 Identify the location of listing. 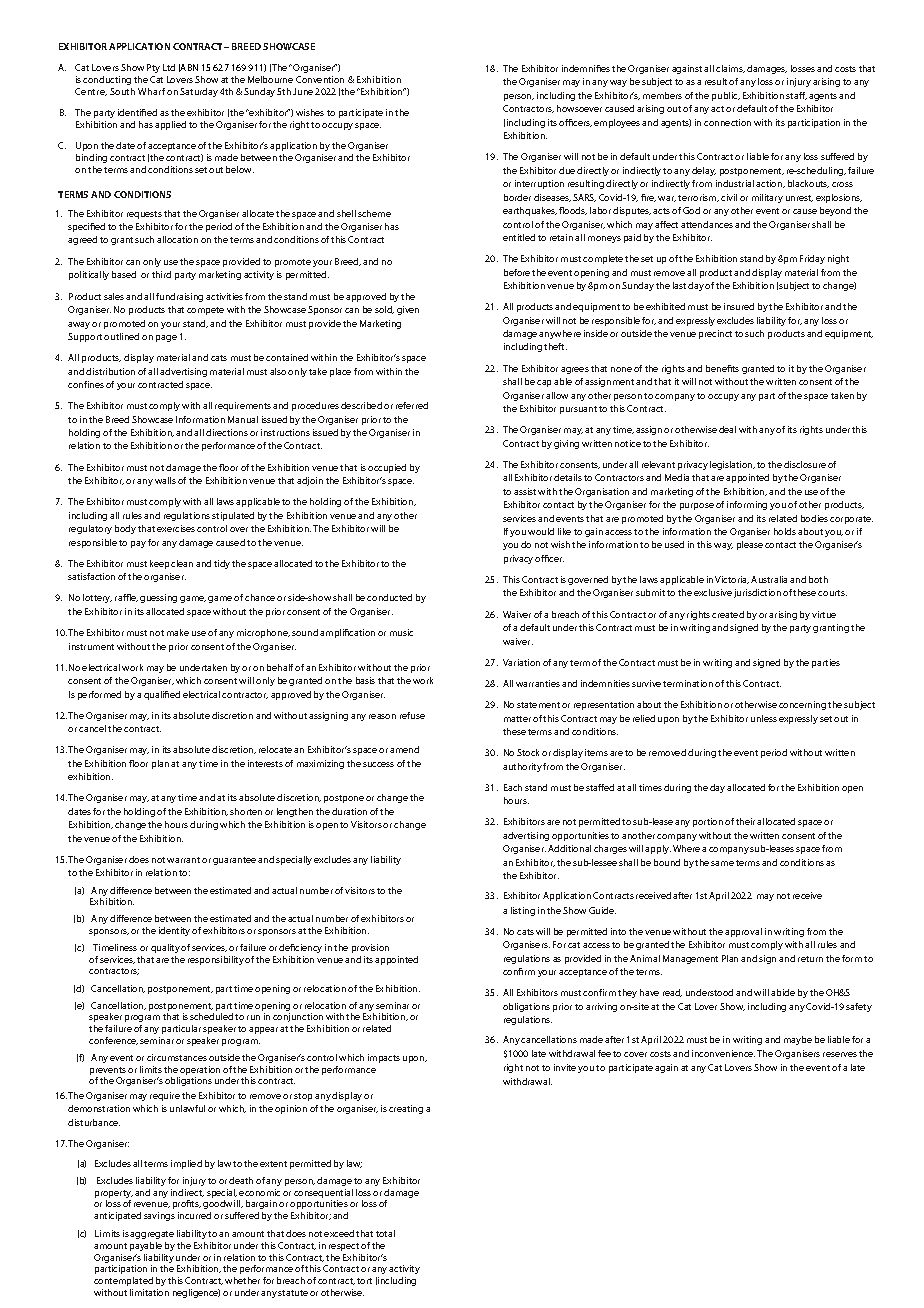
(523, 911).
